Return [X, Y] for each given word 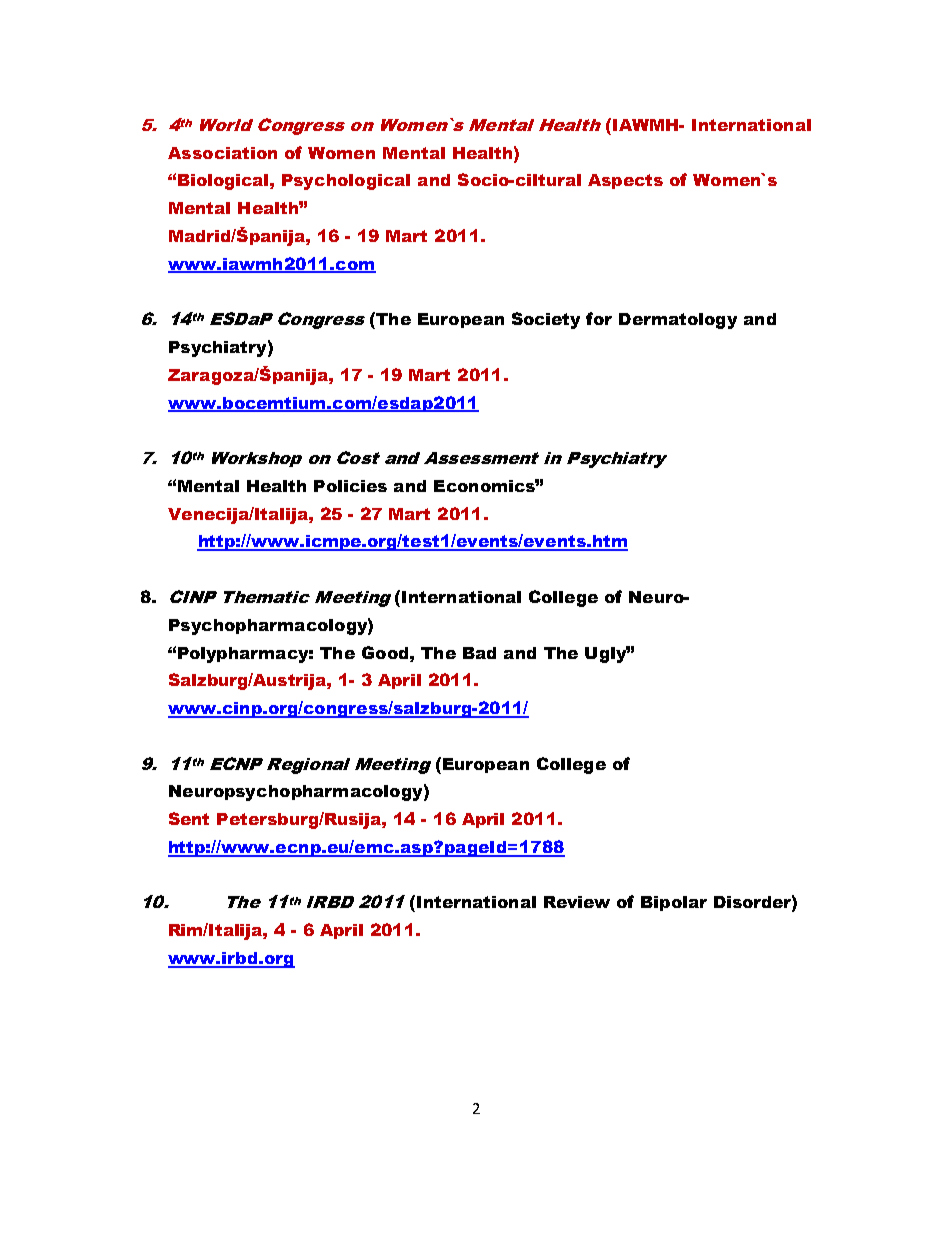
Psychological [346, 182]
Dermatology [678, 321]
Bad [479, 653]
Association [222, 153]
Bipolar [674, 903]
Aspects [625, 181]
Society [546, 320]
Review [577, 902]
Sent [189, 818]
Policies [350, 486]
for [599, 318]
